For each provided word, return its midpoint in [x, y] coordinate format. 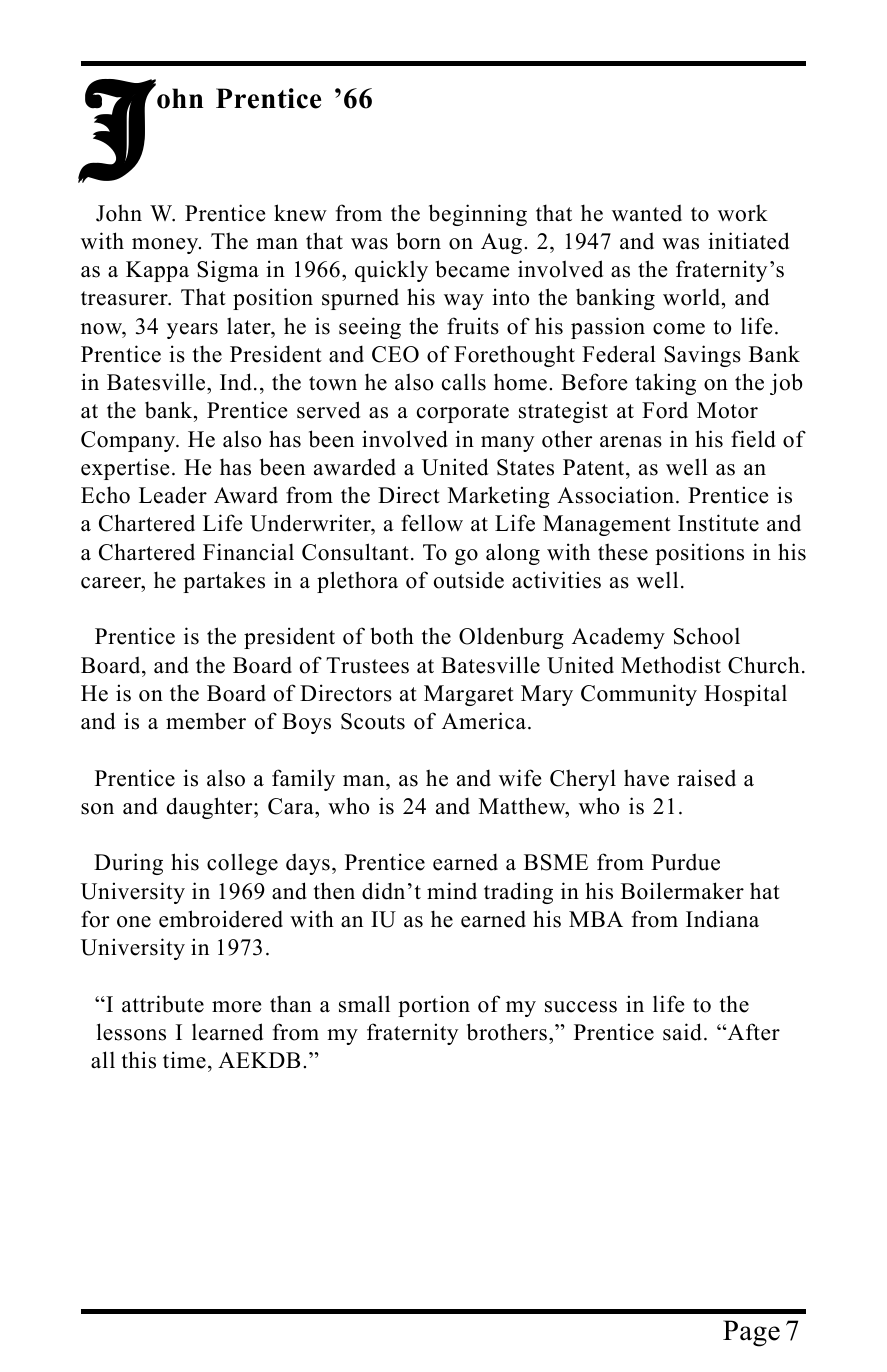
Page [751, 1333]
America [484, 721]
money [166, 246]
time [184, 1060]
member [206, 721]
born [418, 241]
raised [706, 778]
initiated [748, 241]
